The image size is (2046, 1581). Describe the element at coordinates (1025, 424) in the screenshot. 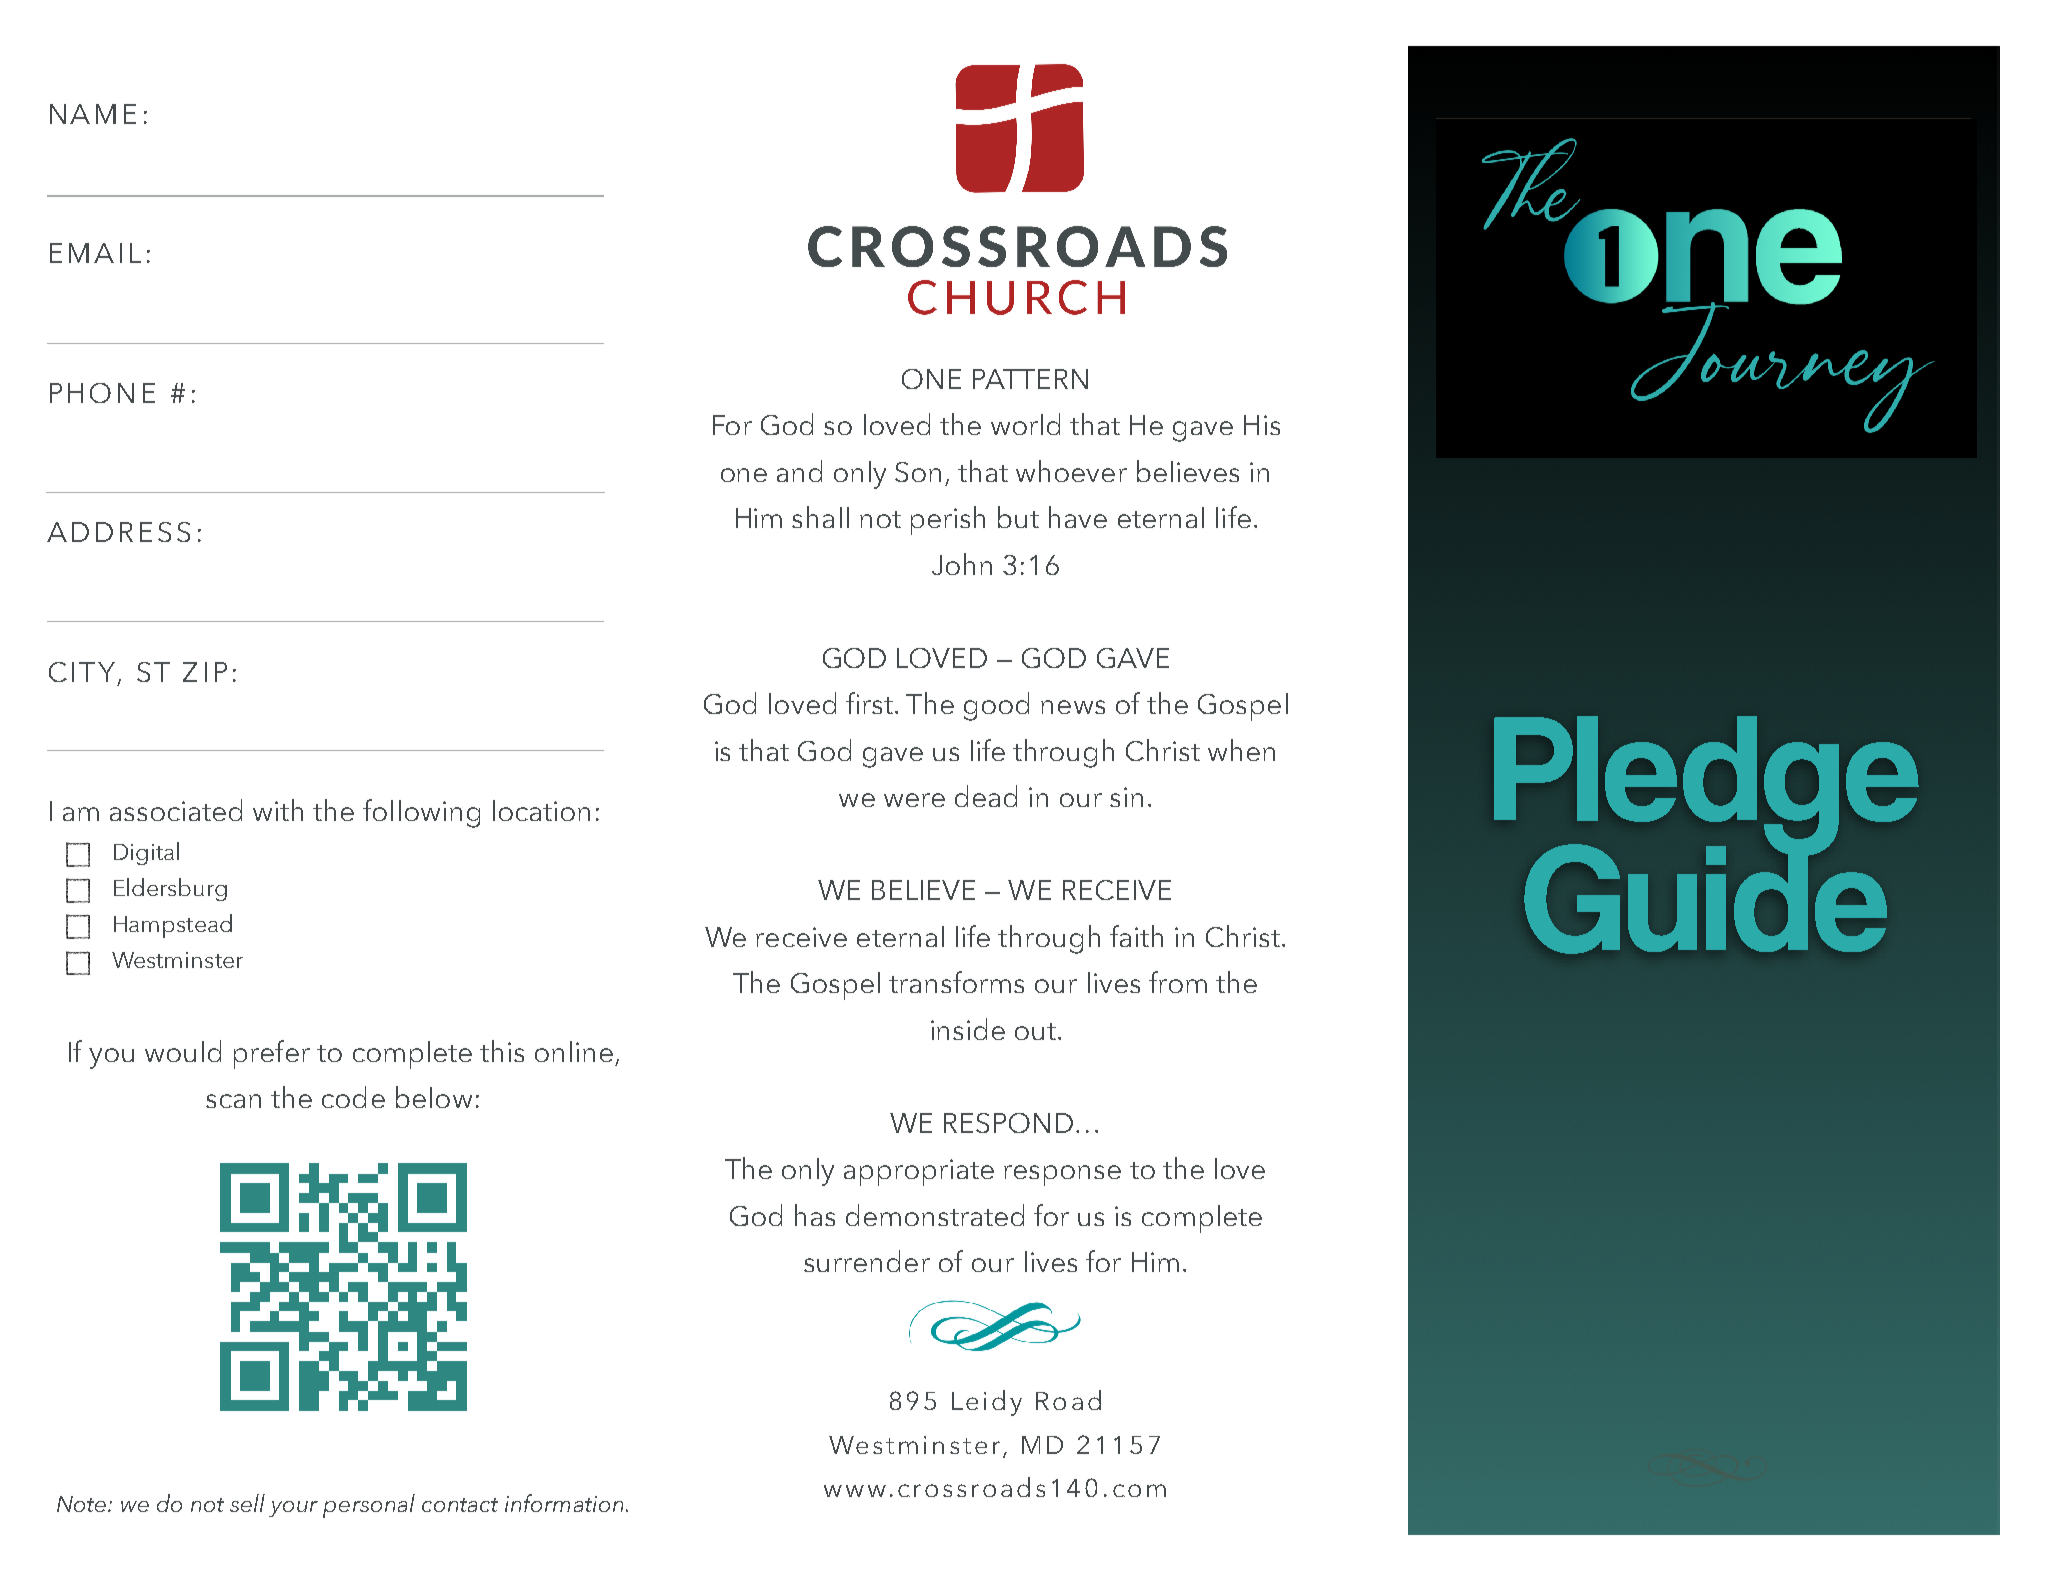

I see `world` at that location.
